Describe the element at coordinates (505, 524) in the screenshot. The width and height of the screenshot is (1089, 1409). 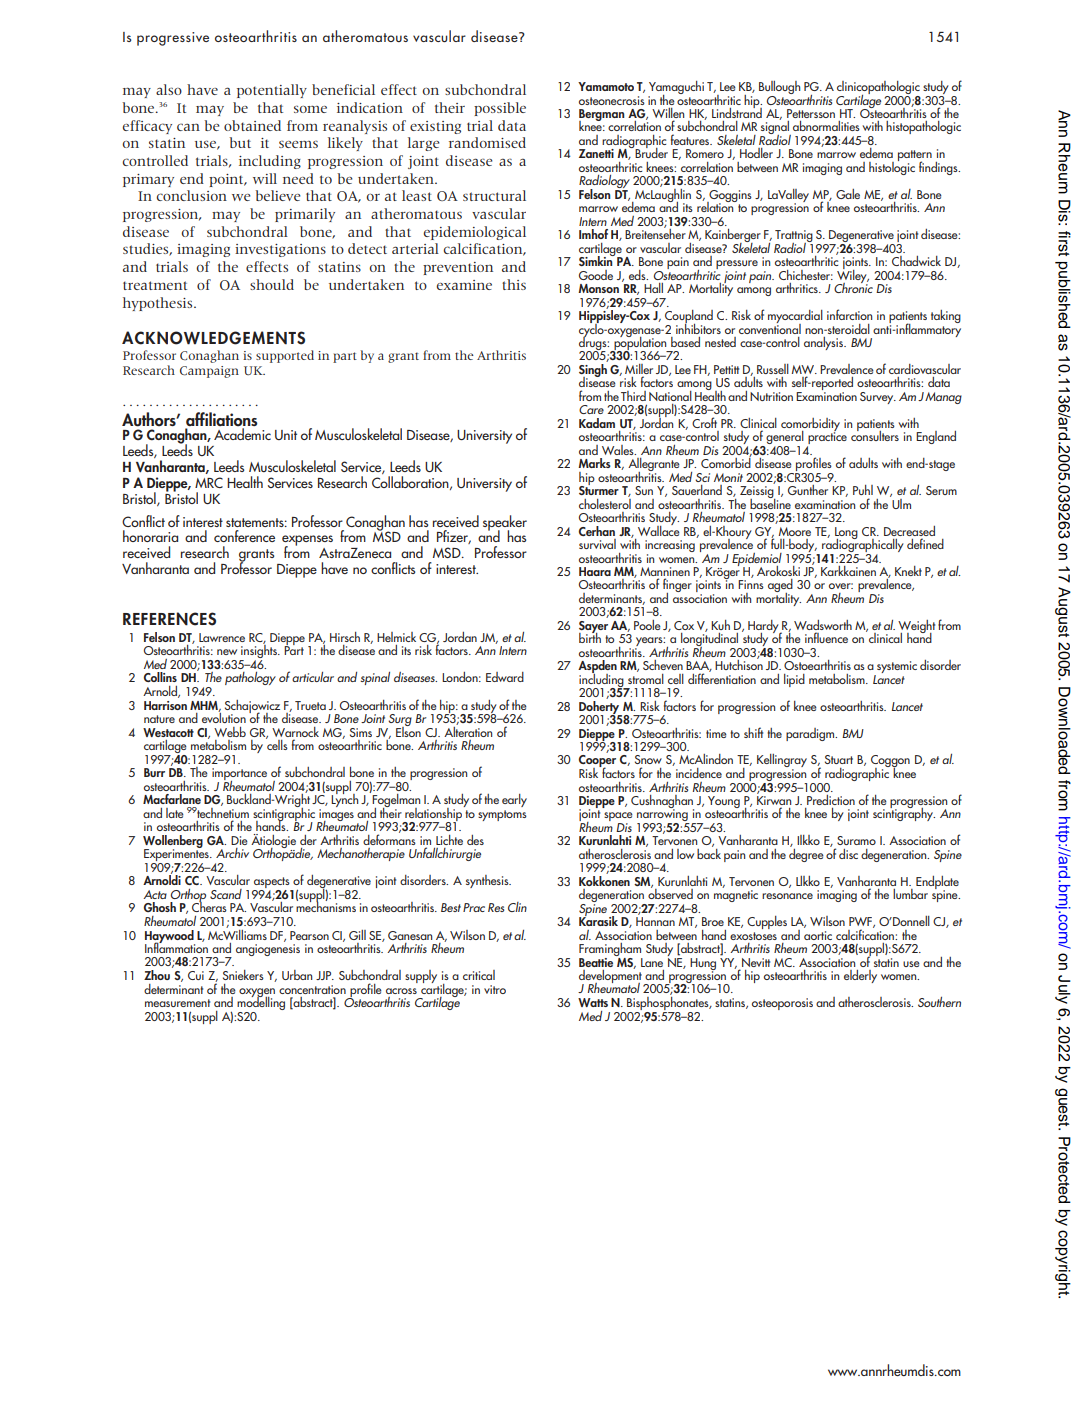
I see `speaker` at that location.
